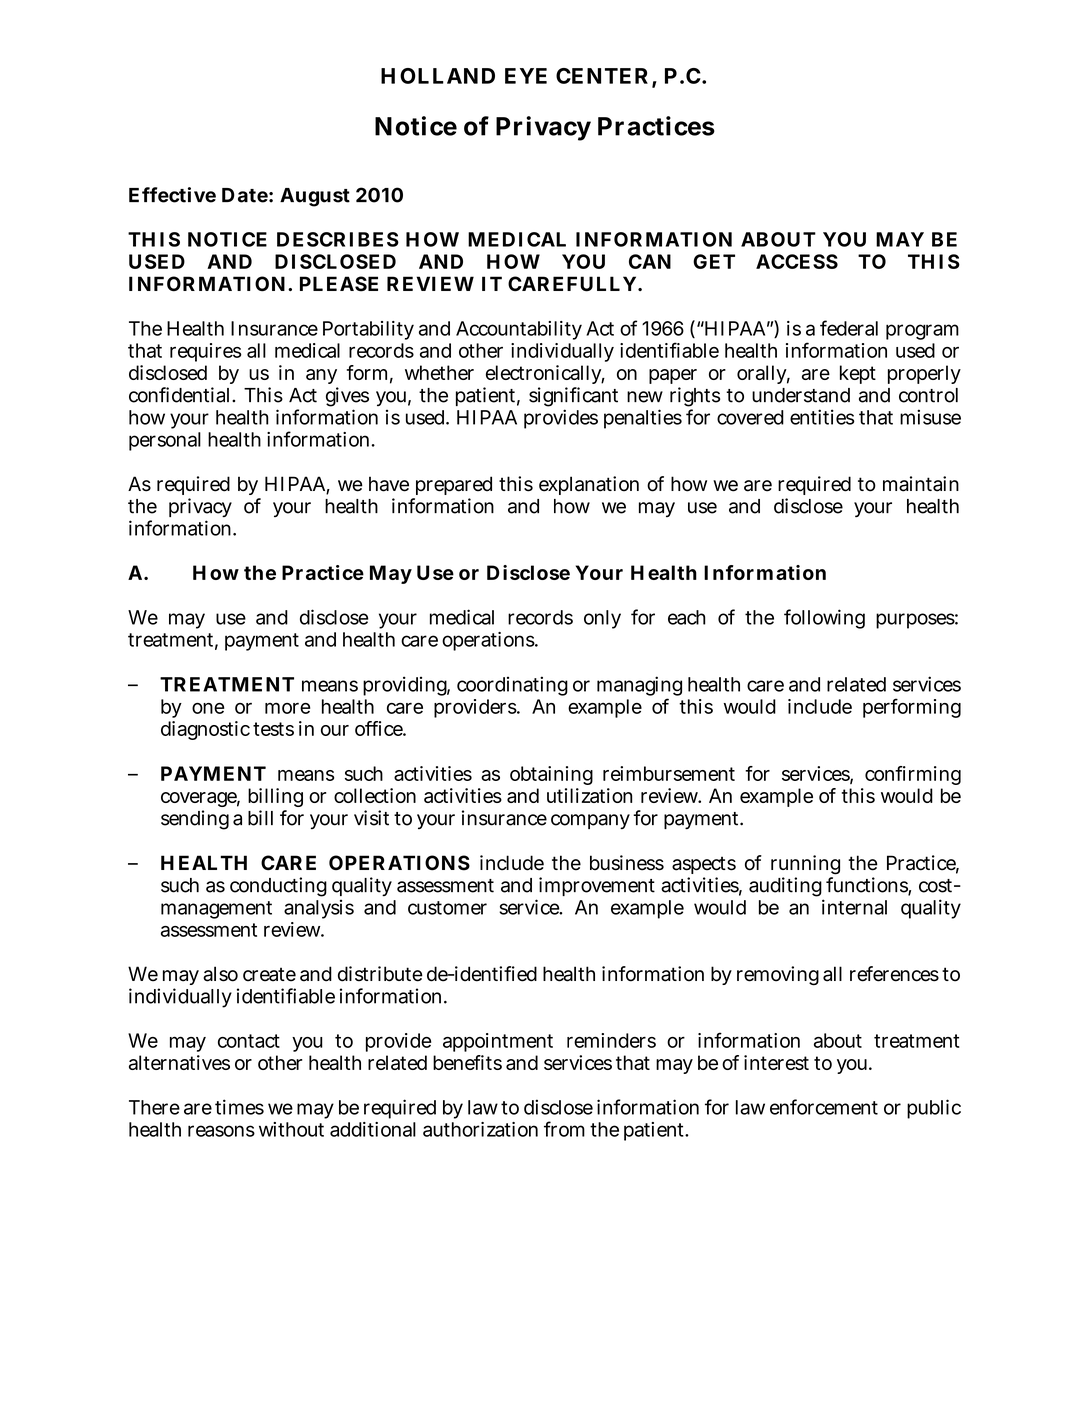  What do you see at coordinates (564, 1129) in the image?
I see `from` at bounding box center [564, 1129].
